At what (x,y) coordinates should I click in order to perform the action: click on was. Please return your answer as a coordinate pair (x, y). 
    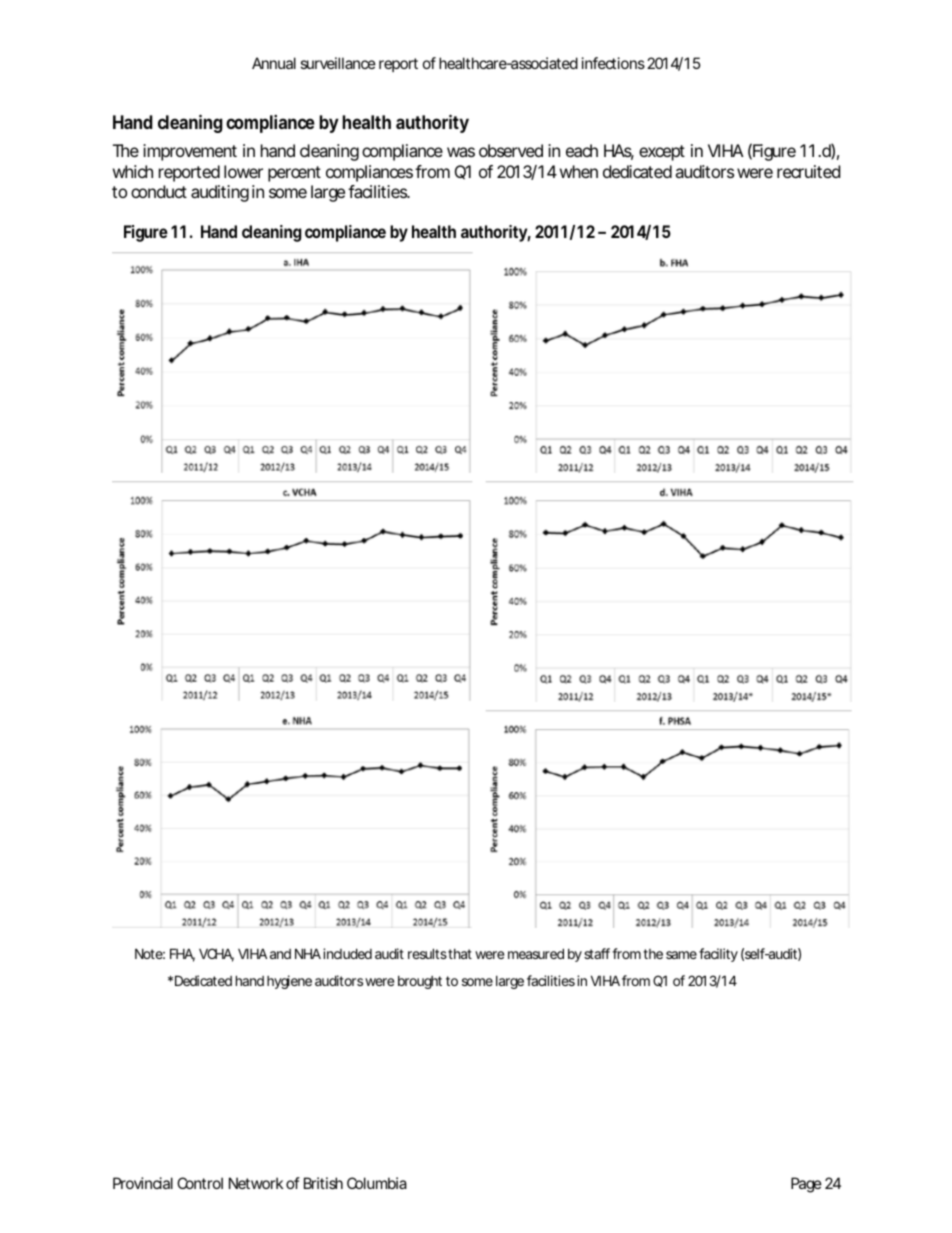
    Looking at the image, I should click on (461, 152).
